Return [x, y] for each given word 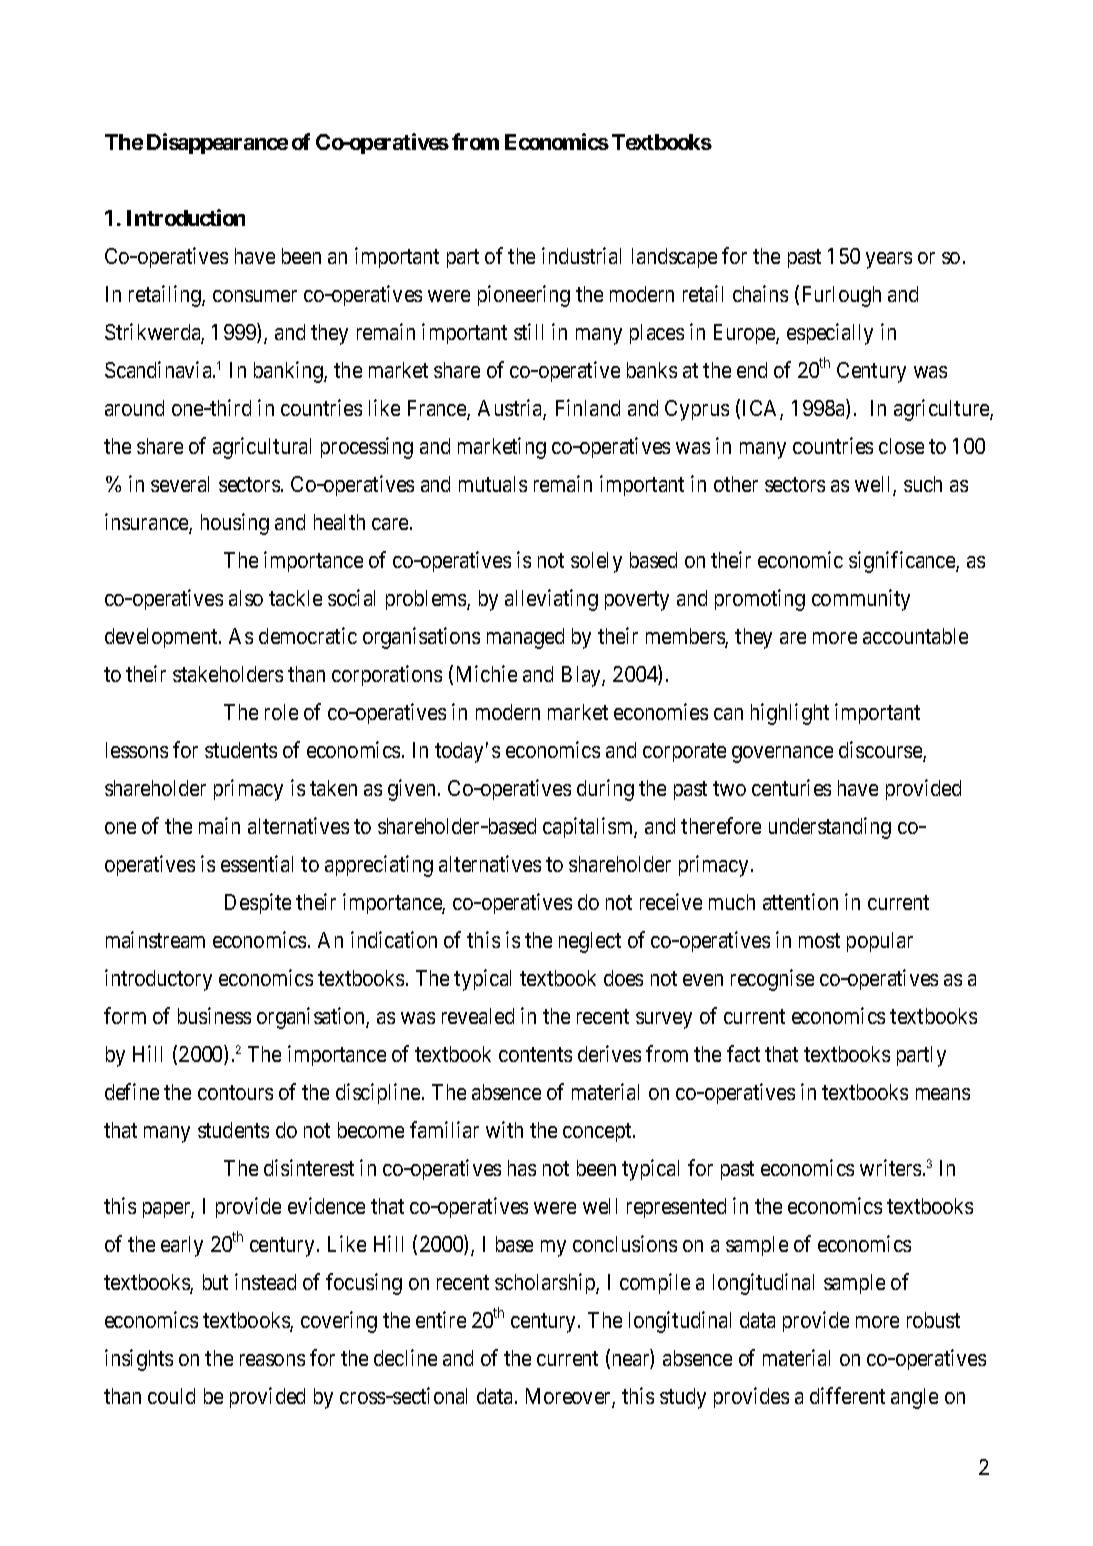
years [889, 260]
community [861, 600]
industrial [581, 255]
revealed [478, 1016]
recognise [772, 980]
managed [525, 638]
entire [441, 1319]
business [214, 1015]
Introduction [186, 217]
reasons [272, 1360]
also [246, 598]
